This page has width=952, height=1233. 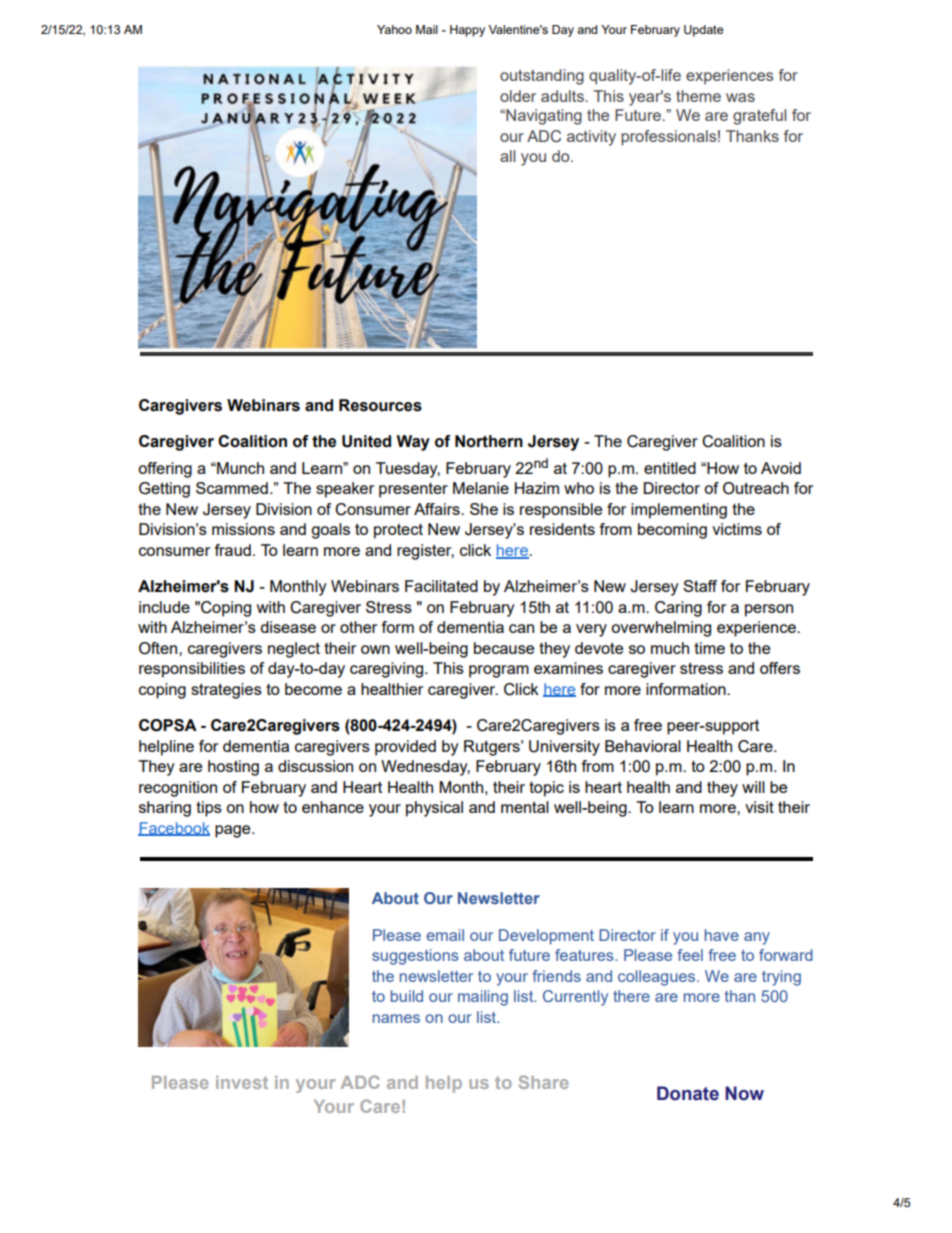 I want to click on Yahoo, so click(x=394, y=29).
